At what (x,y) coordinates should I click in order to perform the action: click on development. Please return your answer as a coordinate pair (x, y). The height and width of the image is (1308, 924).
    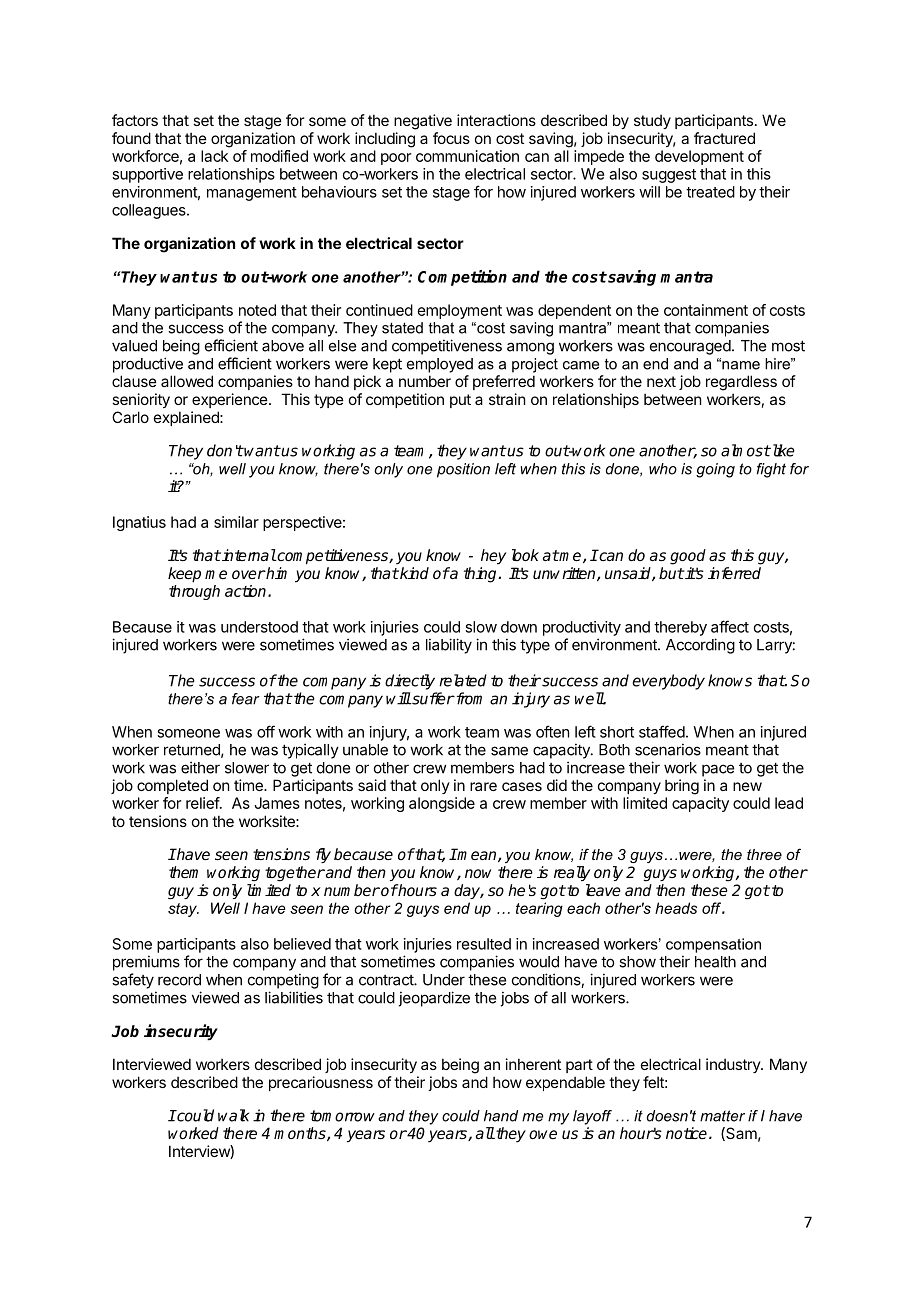
    Looking at the image, I should click on (699, 157).
